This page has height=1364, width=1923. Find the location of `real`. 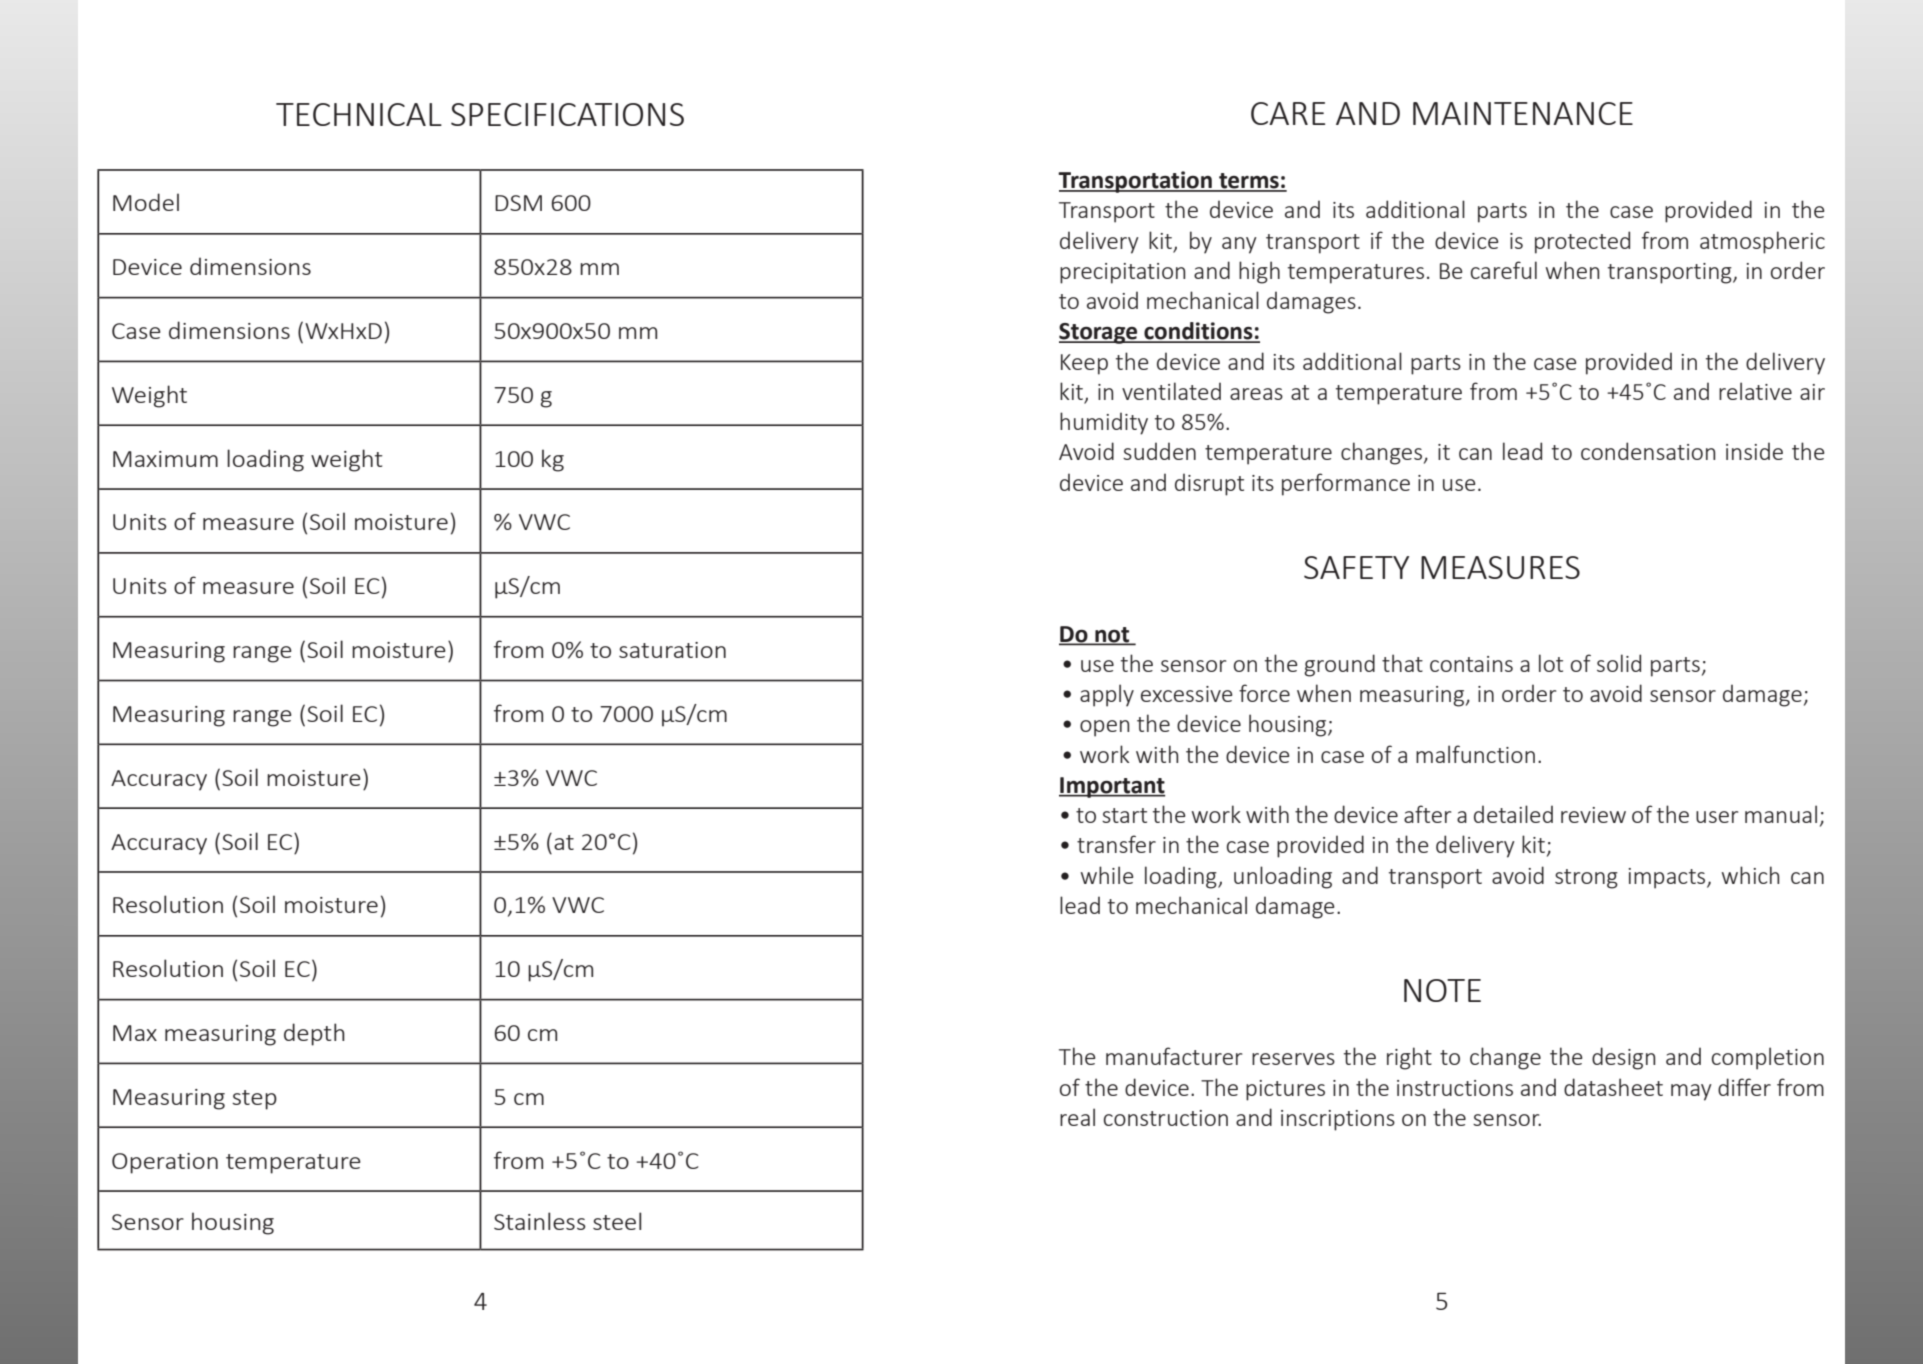

real is located at coordinates (1077, 1117).
